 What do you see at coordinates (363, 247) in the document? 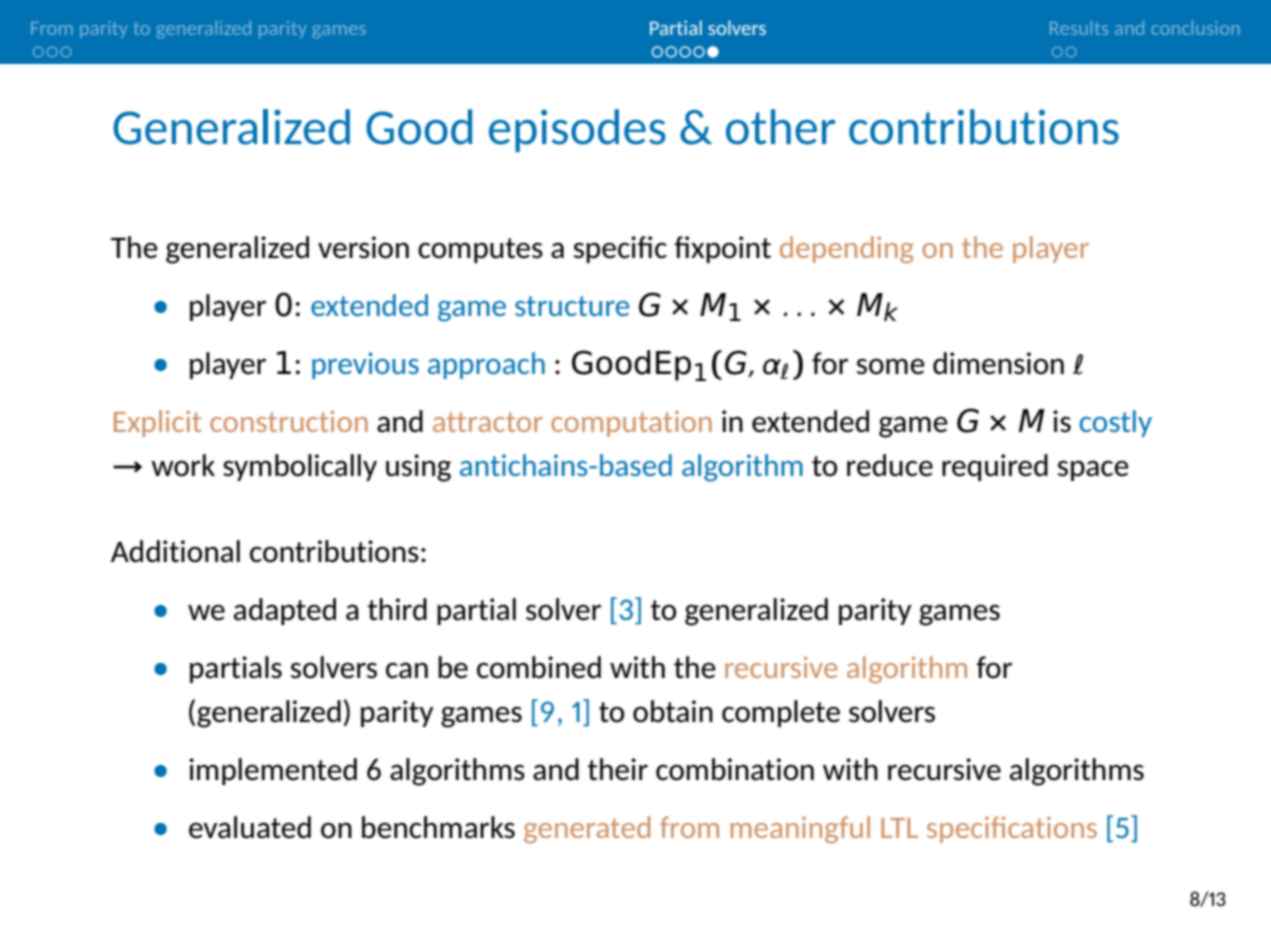
I see `version` at bounding box center [363, 247].
